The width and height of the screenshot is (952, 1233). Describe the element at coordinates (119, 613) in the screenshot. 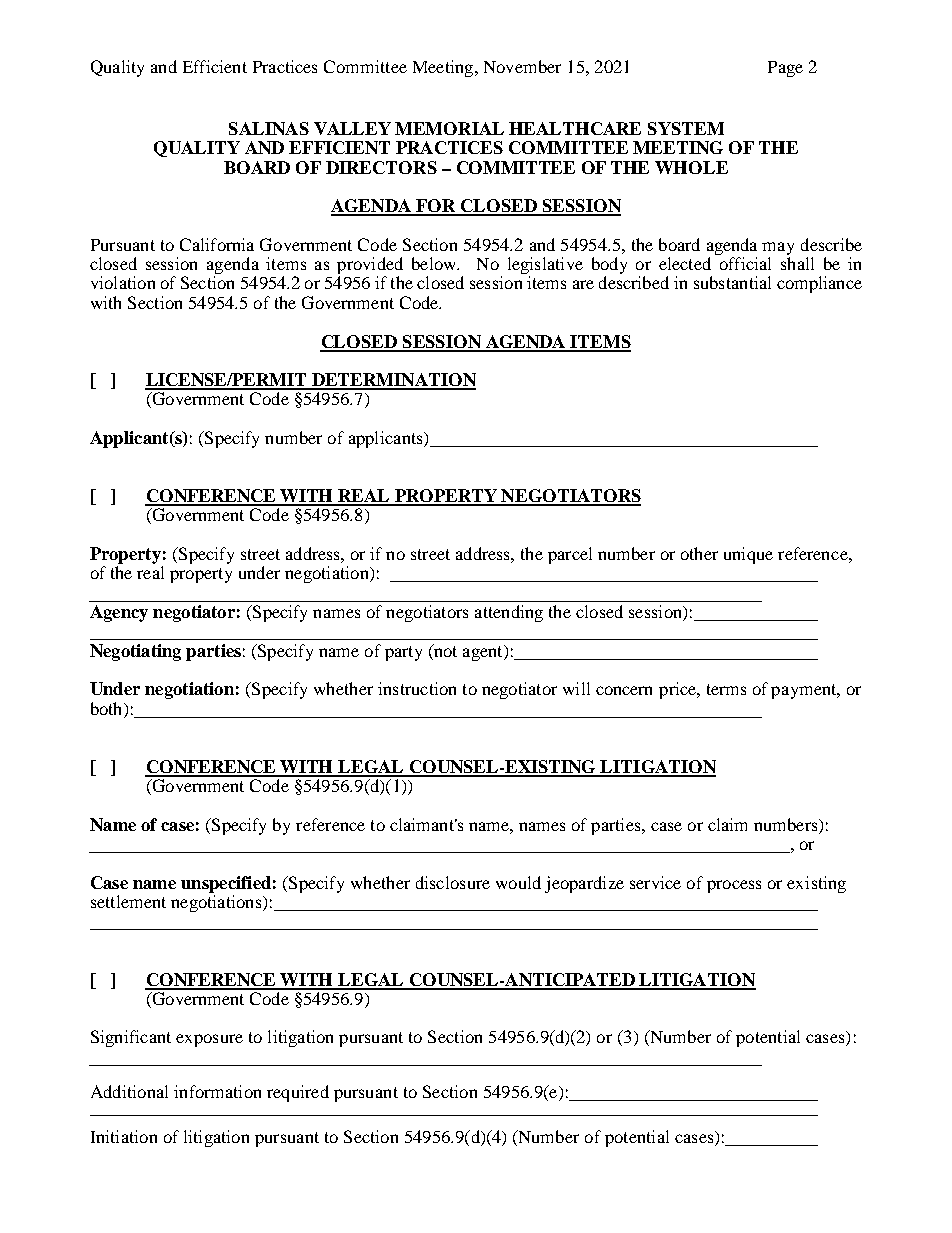

I see `Agency` at that location.
